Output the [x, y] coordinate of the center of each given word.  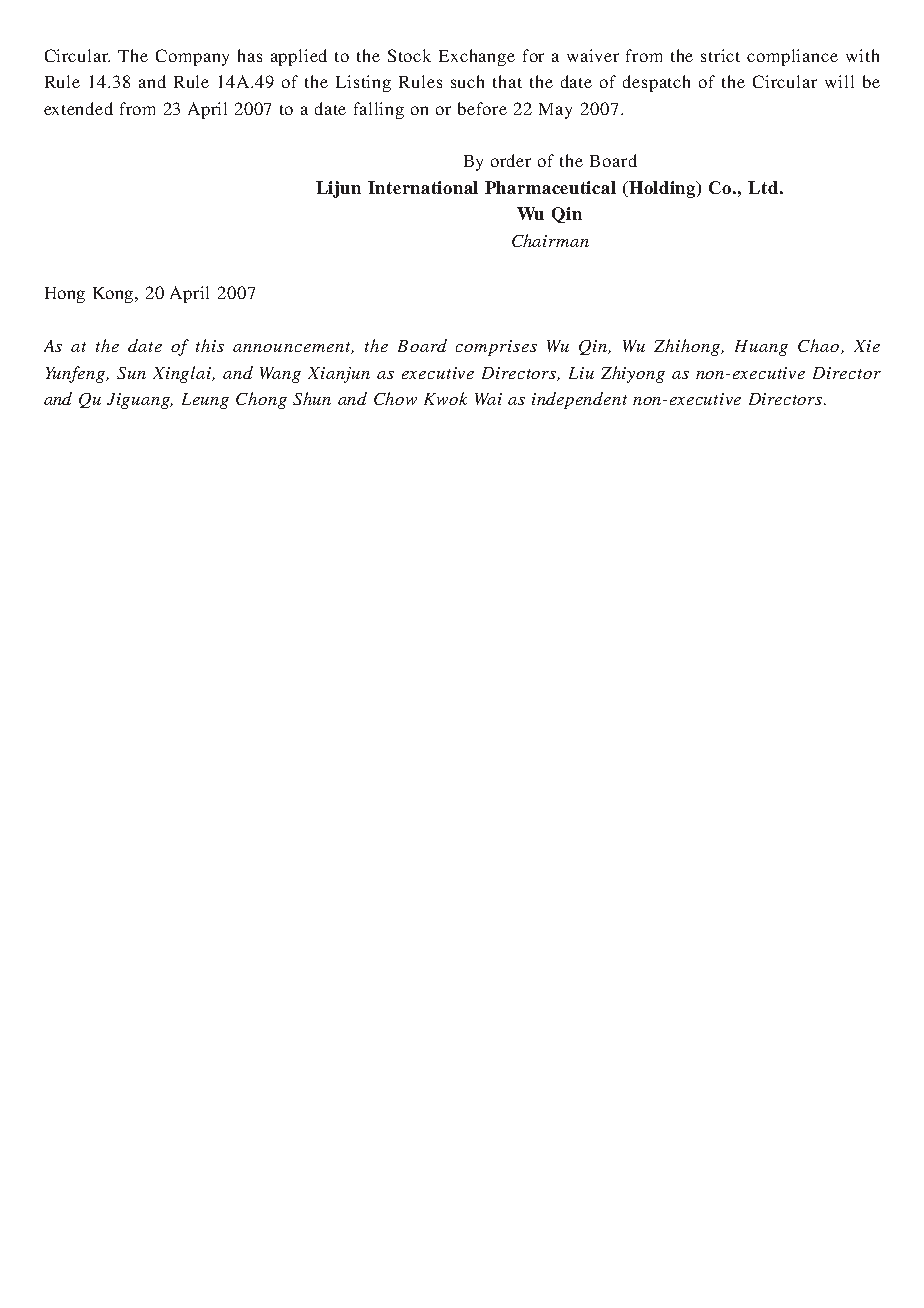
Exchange [477, 57]
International [423, 187]
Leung [205, 401]
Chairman [550, 240]
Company [192, 57]
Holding [663, 189]
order [511, 160]
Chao [820, 346]
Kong [115, 295]
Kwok [445, 398]
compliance [792, 57]
